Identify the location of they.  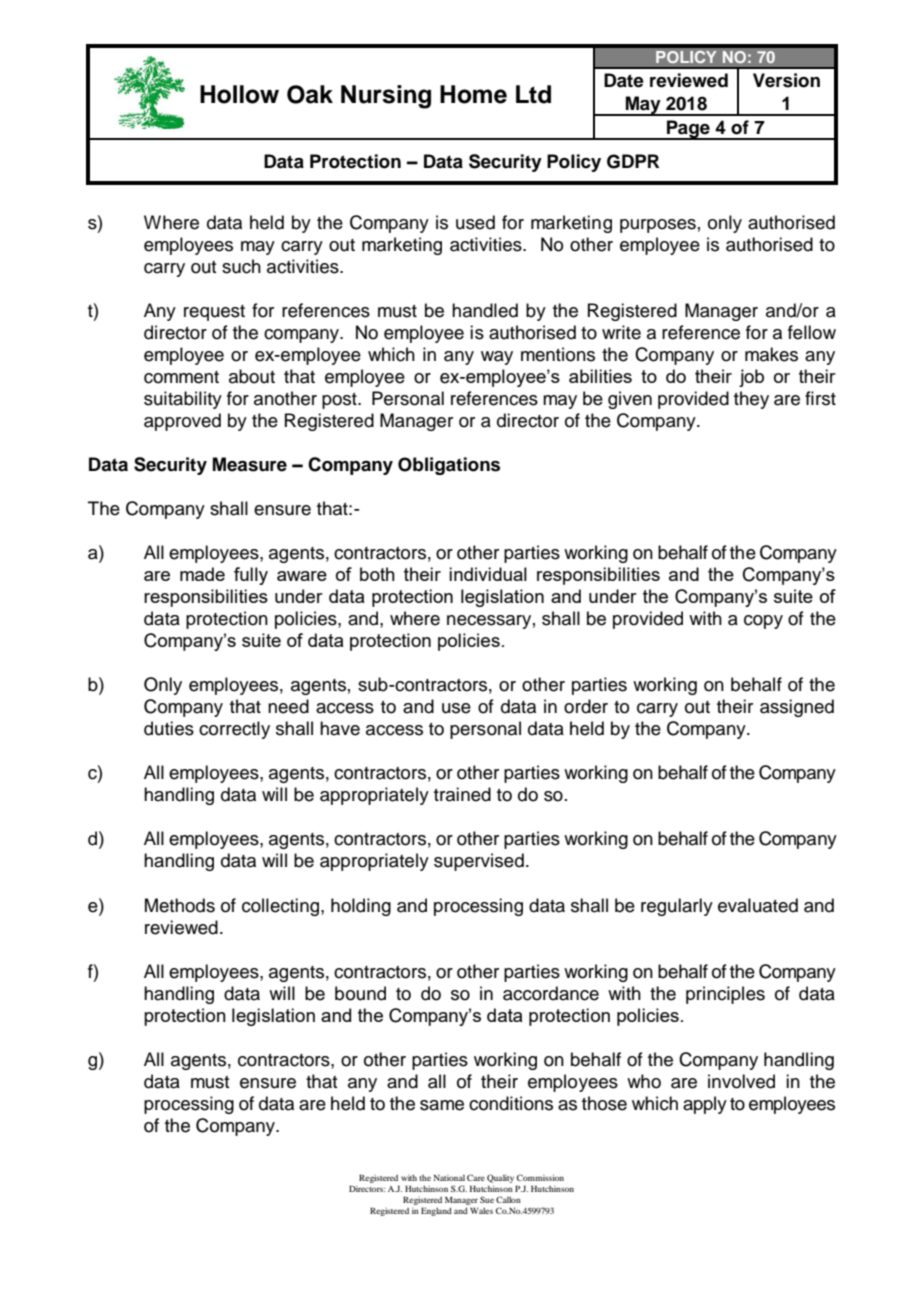
(751, 400).
